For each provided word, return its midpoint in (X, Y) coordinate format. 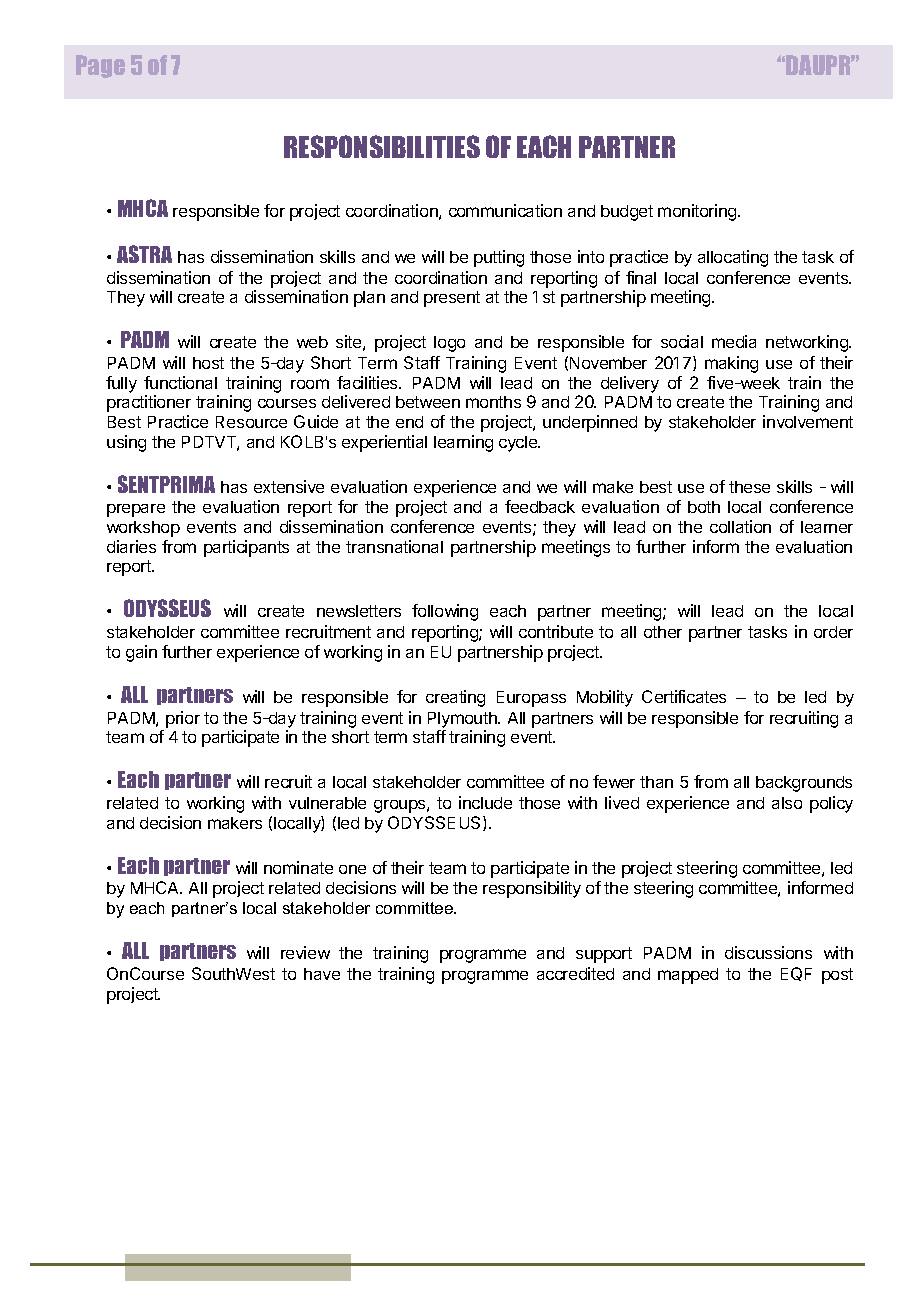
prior (183, 719)
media (734, 341)
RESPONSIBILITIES (382, 146)
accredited (575, 973)
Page (100, 66)
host (208, 363)
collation (740, 526)
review (305, 952)
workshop (143, 529)
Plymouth (463, 720)
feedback (540, 506)
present (452, 299)
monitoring (698, 212)
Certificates (684, 696)
